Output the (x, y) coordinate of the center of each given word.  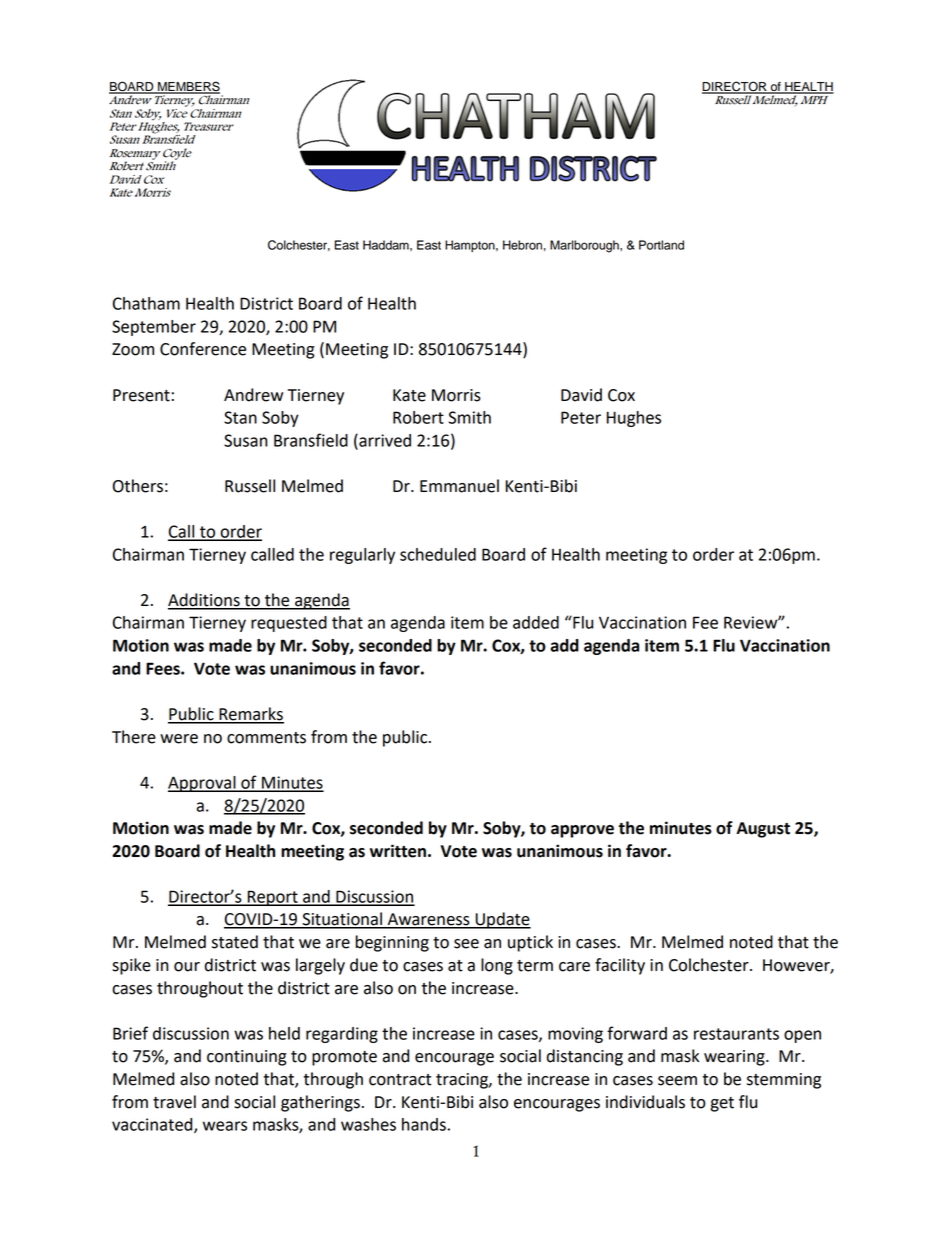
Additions (205, 601)
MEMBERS (188, 87)
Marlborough (585, 246)
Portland (661, 245)
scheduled (438, 554)
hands (424, 1124)
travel (174, 1102)
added (536, 622)
